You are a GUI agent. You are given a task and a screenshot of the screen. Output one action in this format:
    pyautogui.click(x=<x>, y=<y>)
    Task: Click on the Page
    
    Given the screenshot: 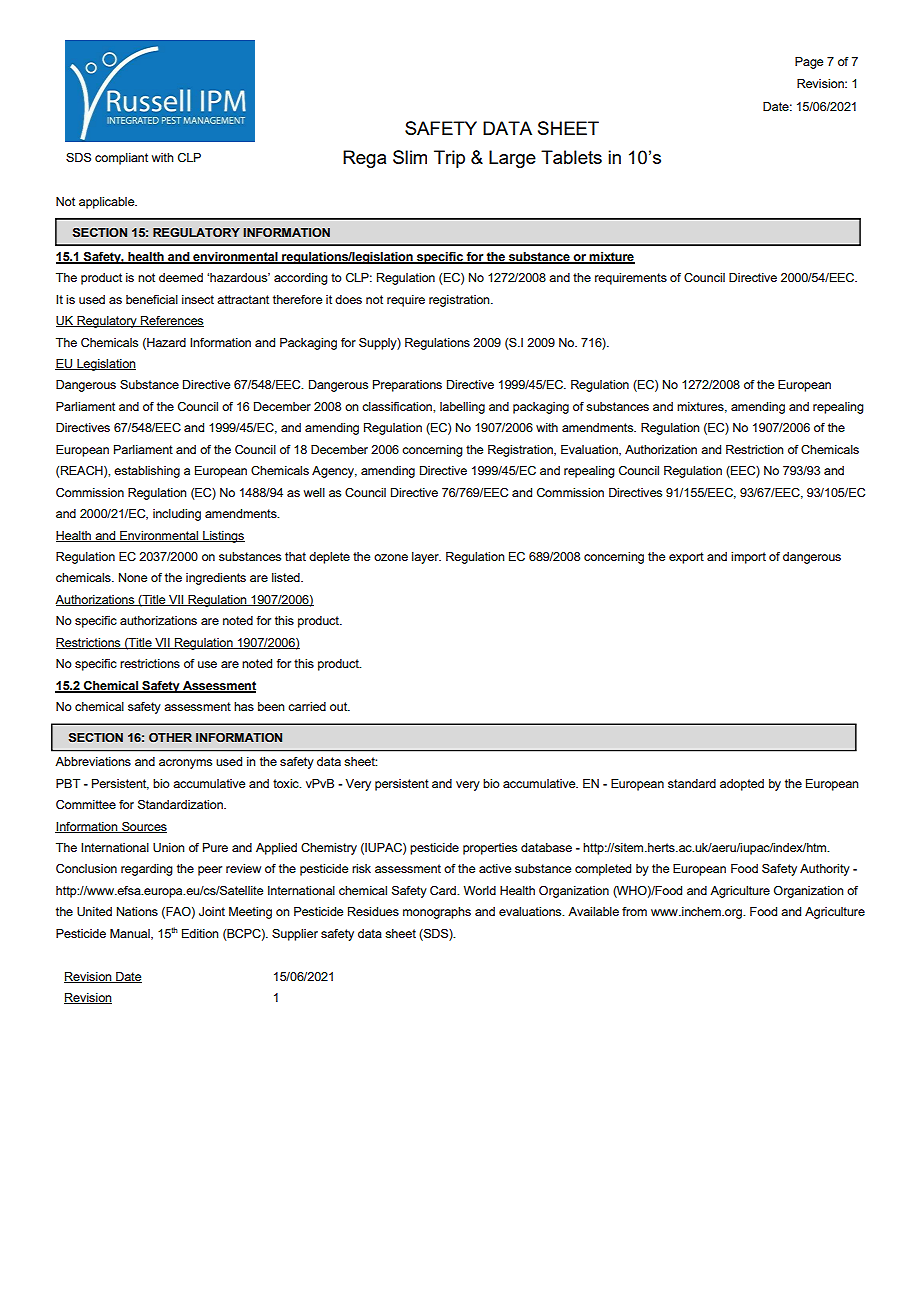 What is the action you would take?
    pyautogui.click(x=809, y=63)
